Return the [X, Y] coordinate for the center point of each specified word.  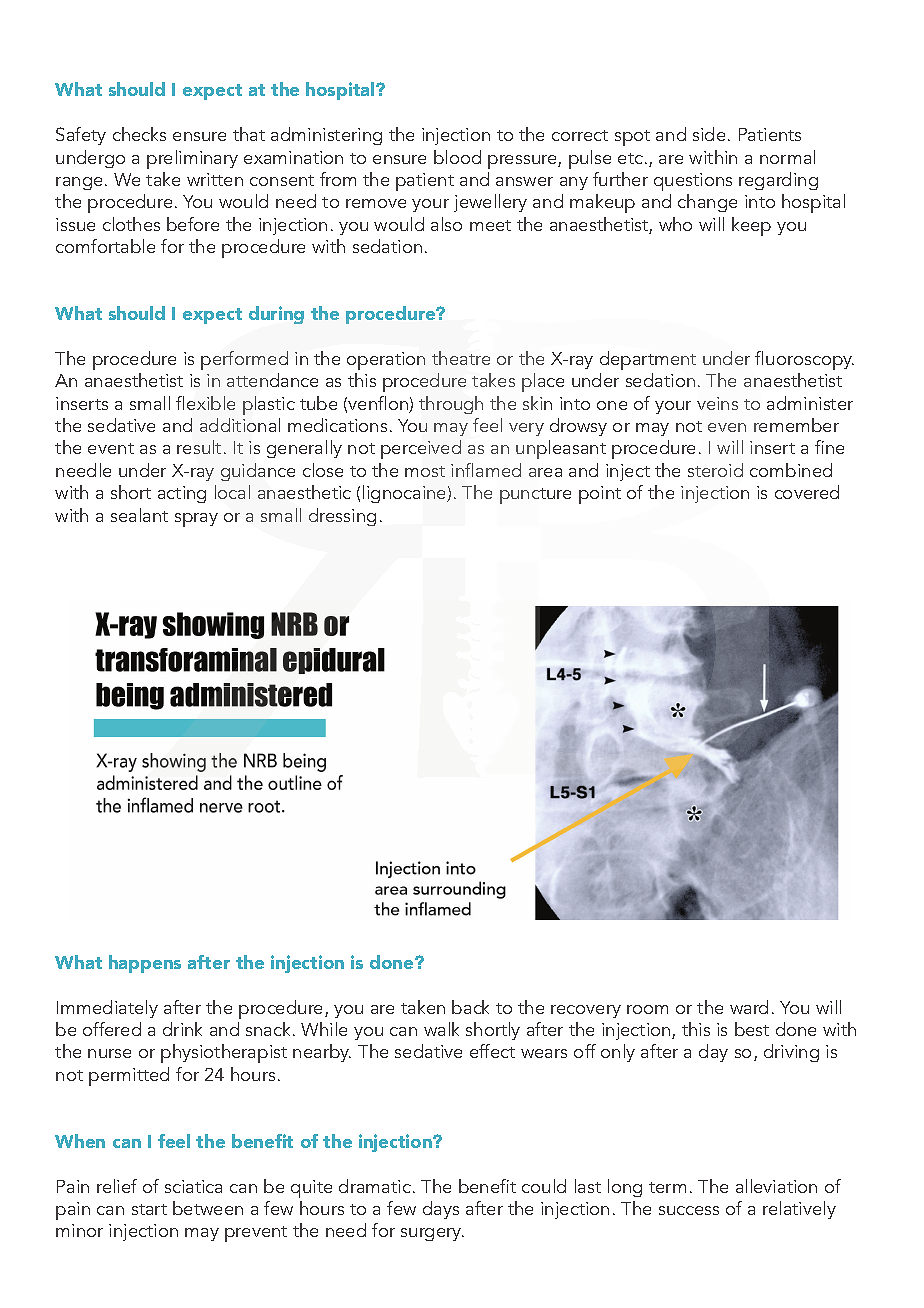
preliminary [192, 159]
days [441, 1210]
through [451, 405]
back [470, 1007]
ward [749, 1007]
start [149, 1209]
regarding [778, 181]
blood [457, 157]
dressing [342, 517]
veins [717, 403]
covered [807, 492]
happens [145, 964]
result [199, 447]
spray [196, 520]
